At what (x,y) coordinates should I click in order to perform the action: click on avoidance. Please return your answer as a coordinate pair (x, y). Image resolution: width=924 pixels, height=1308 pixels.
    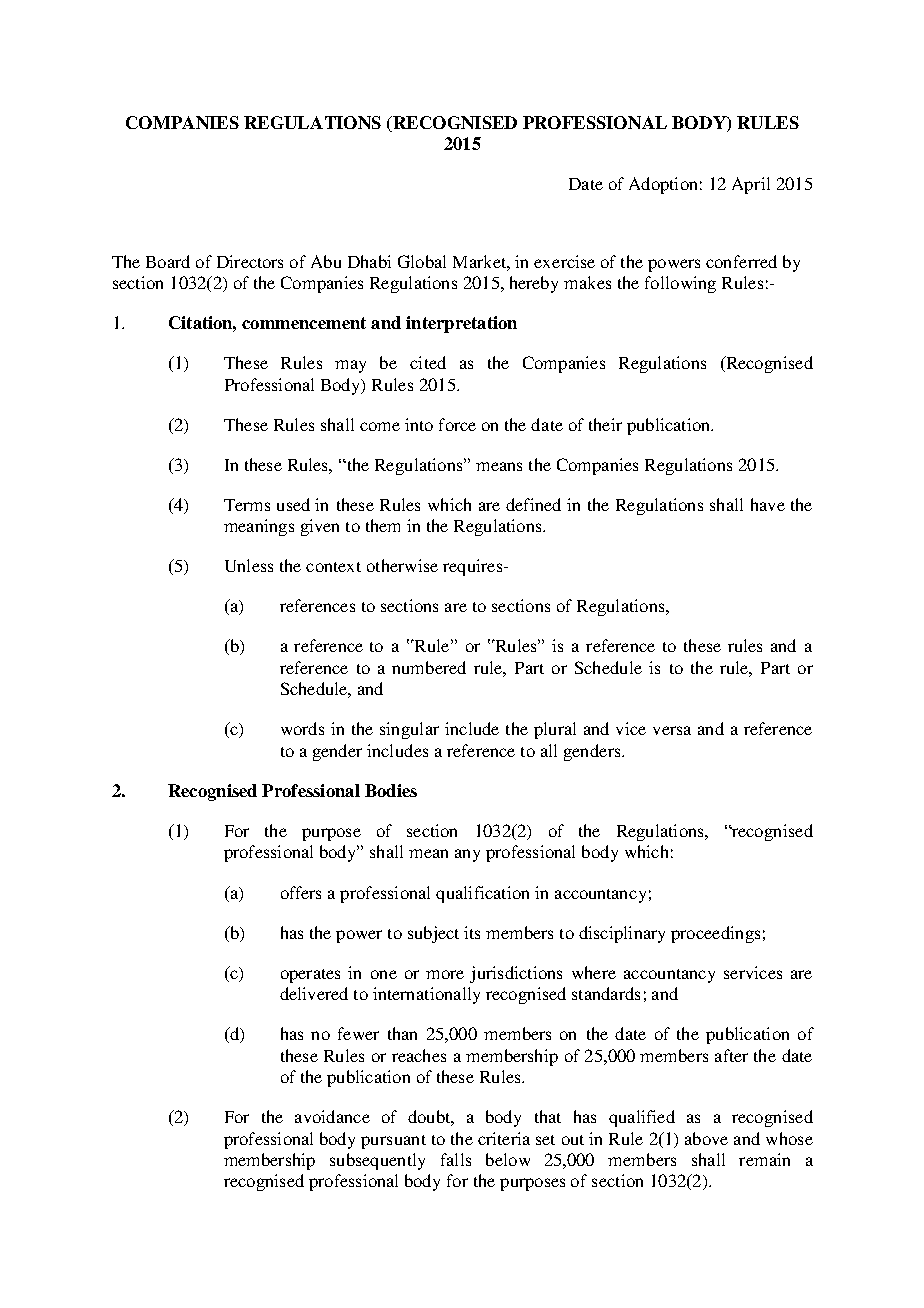
    Looking at the image, I should click on (332, 1116).
